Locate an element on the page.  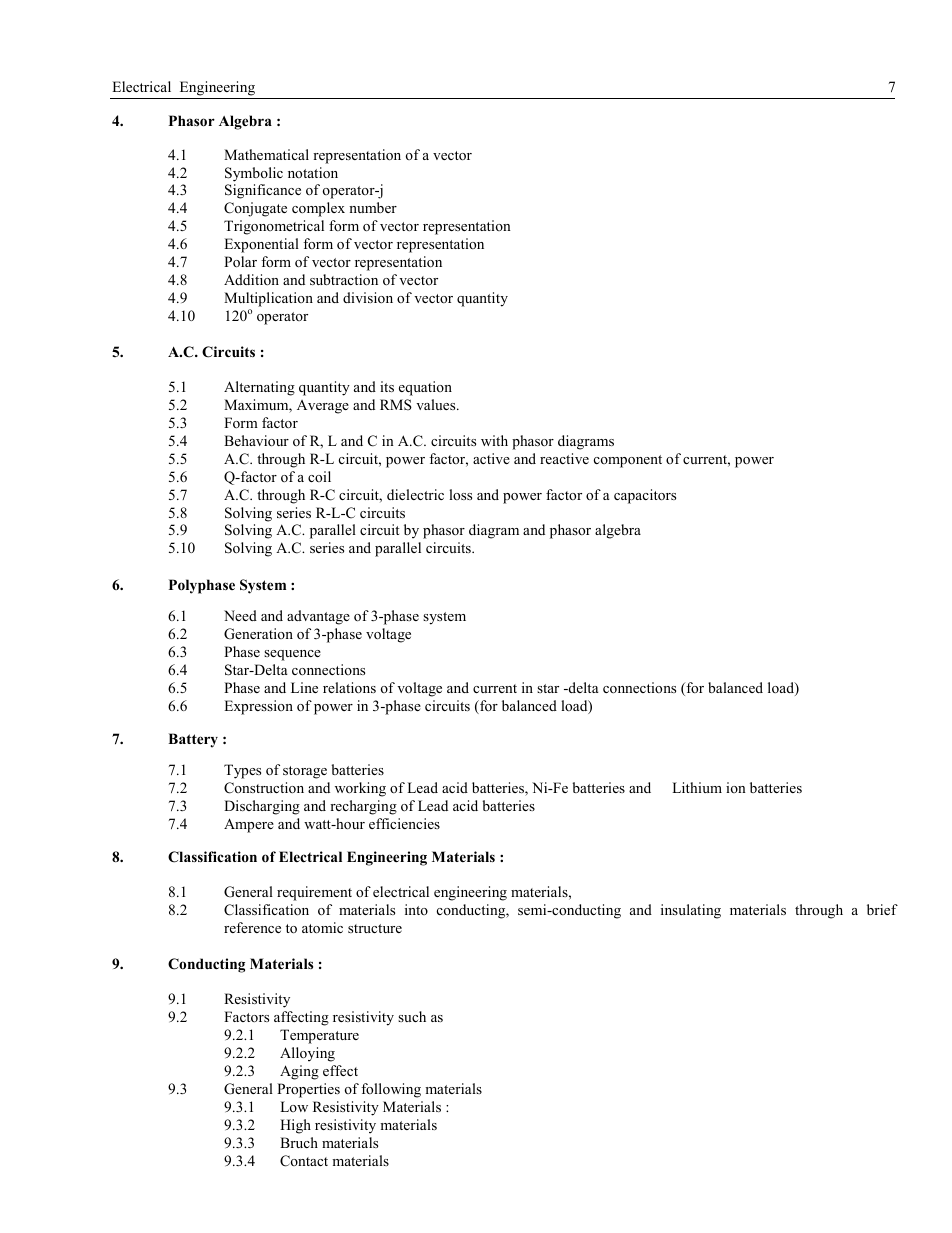
component is located at coordinates (628, 461).
